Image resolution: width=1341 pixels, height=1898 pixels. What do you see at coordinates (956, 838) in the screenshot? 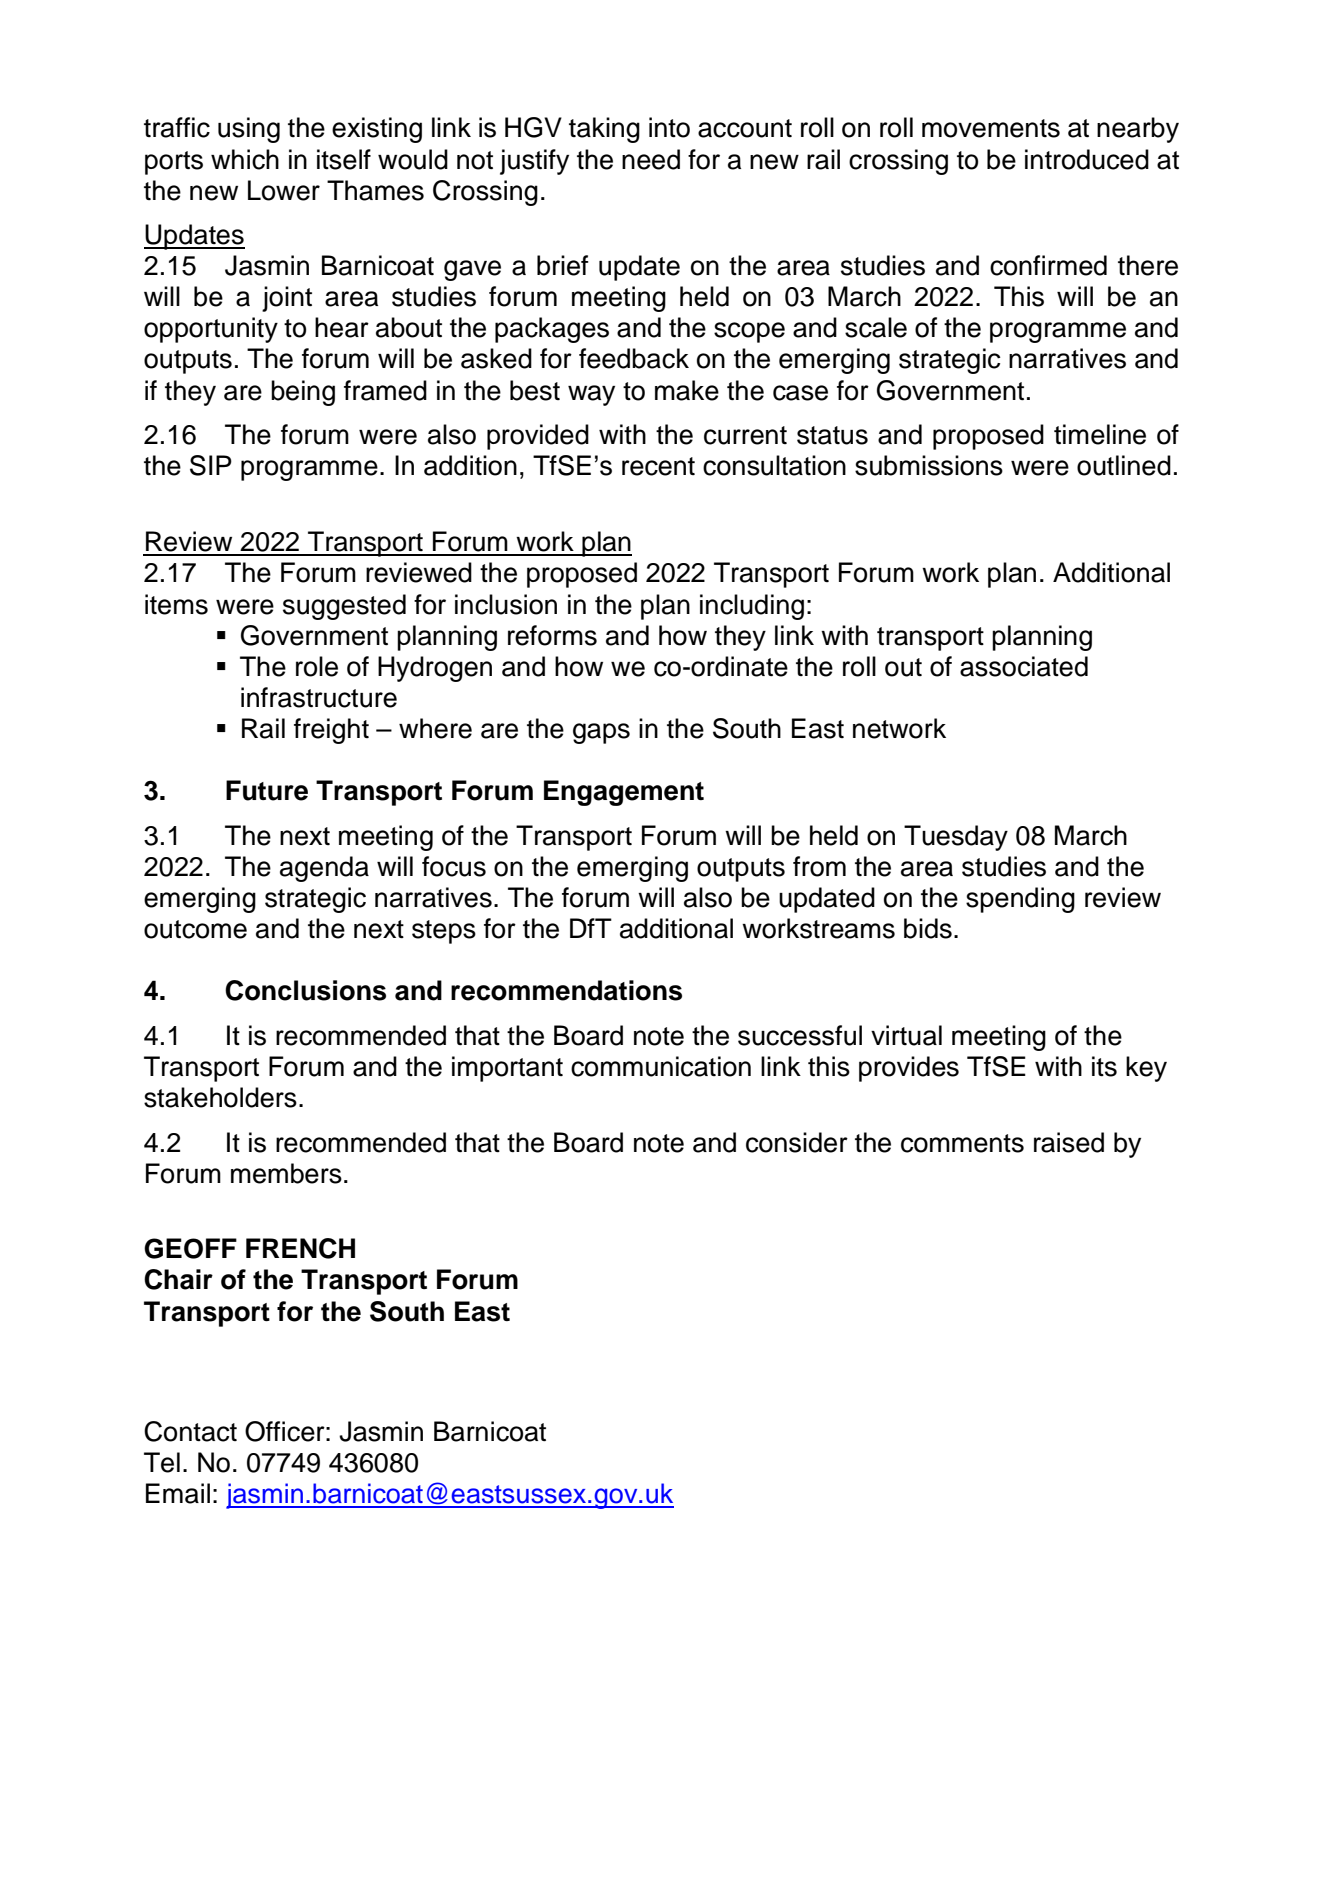
I see `Tuesday` at bounding box center [956, 838].
